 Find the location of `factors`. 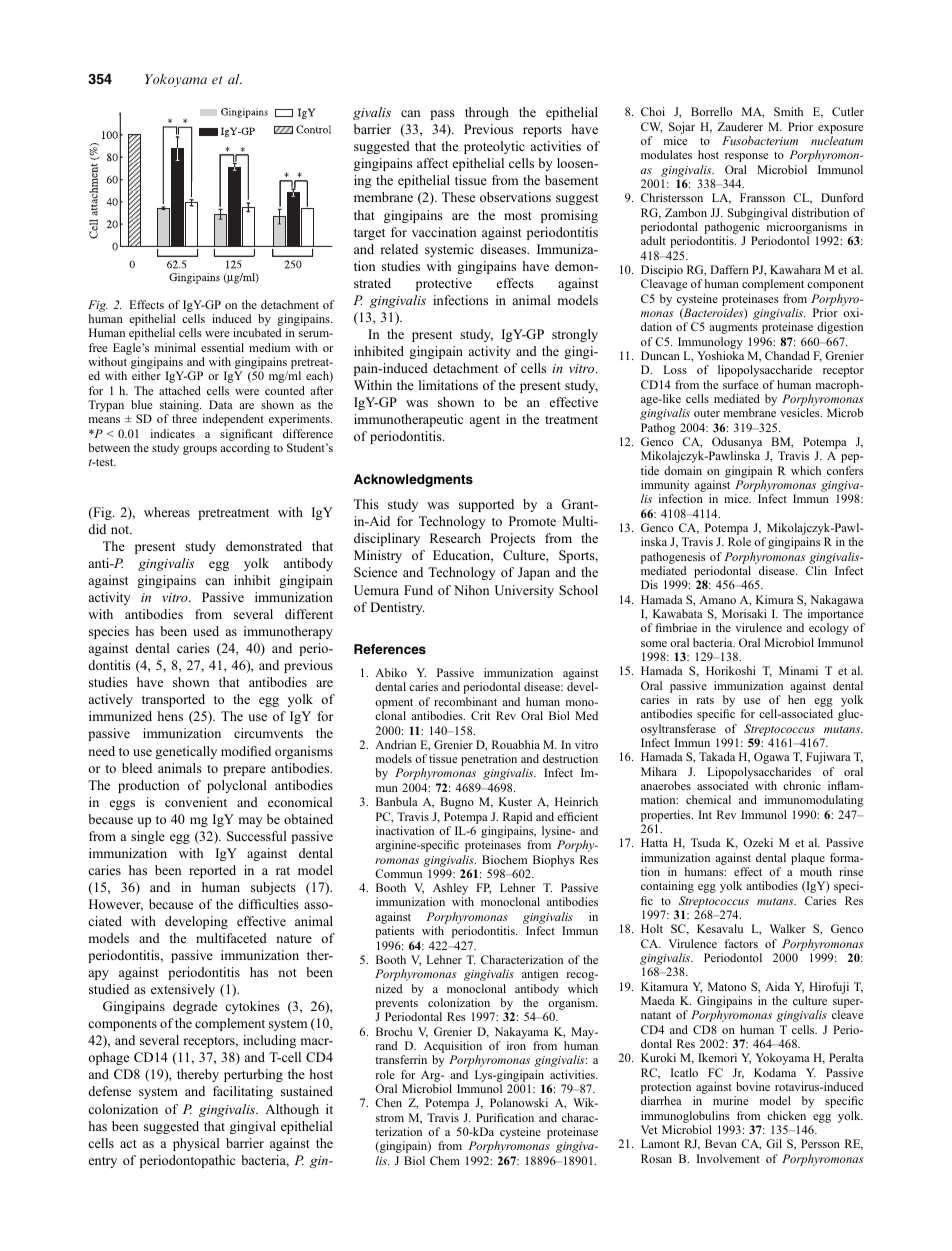

factors is located at coordinates (741, 943).
